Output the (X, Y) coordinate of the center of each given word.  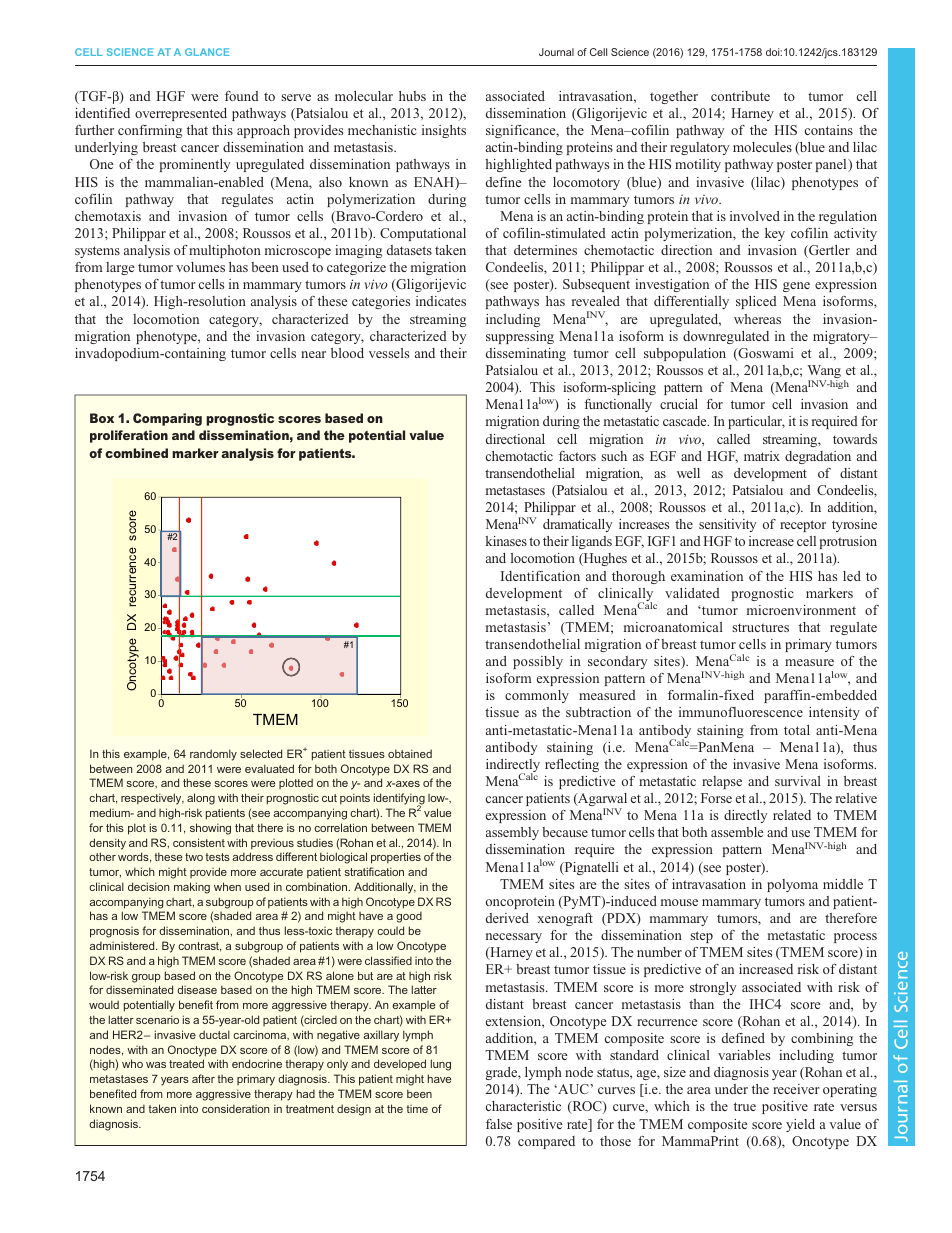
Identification (540, 576)
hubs (412, 96)
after (203, 1078)
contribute (740, 96)
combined (136, 453)
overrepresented (181, 114)
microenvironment (801, 610)
